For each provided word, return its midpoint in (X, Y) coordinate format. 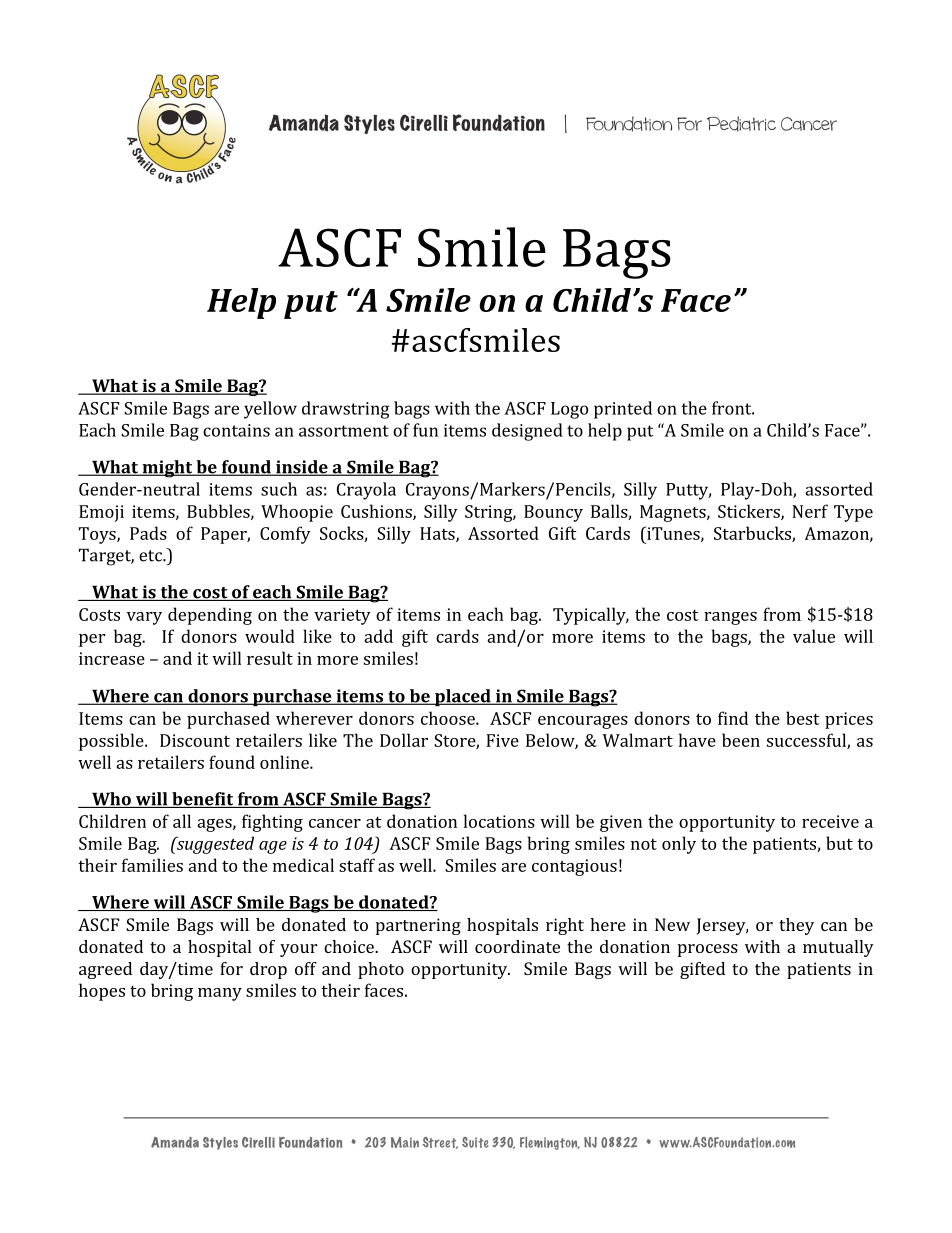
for (231, 968)
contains (236, 430)
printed (623, 410)
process (708, 950)
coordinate (517, 946)
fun (425, 430)
